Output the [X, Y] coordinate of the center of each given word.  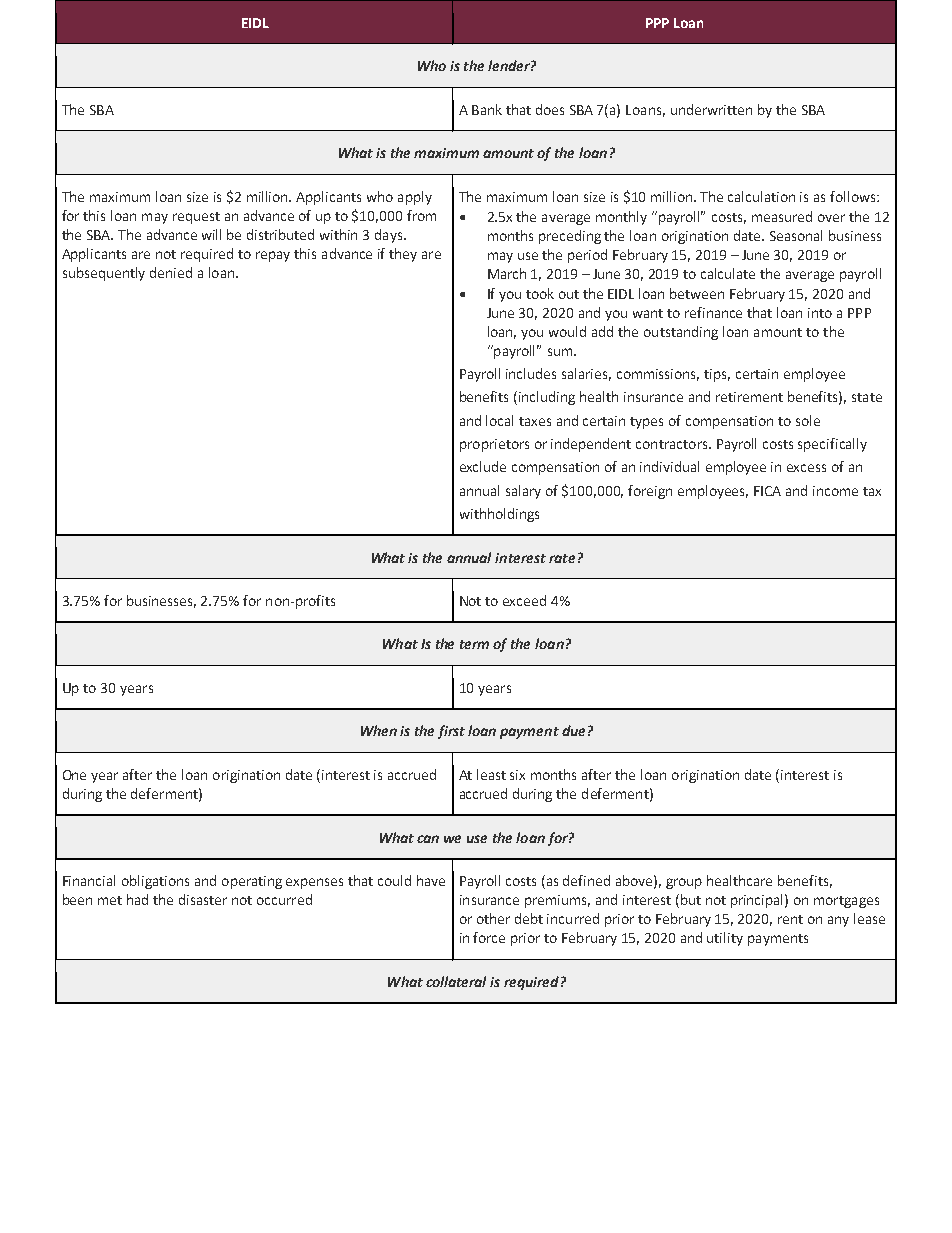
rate [562, 558]
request [196, 218]
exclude [483, 466]
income [835, 491]
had [137, 899]
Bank [487, 109]
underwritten [711, 109]
